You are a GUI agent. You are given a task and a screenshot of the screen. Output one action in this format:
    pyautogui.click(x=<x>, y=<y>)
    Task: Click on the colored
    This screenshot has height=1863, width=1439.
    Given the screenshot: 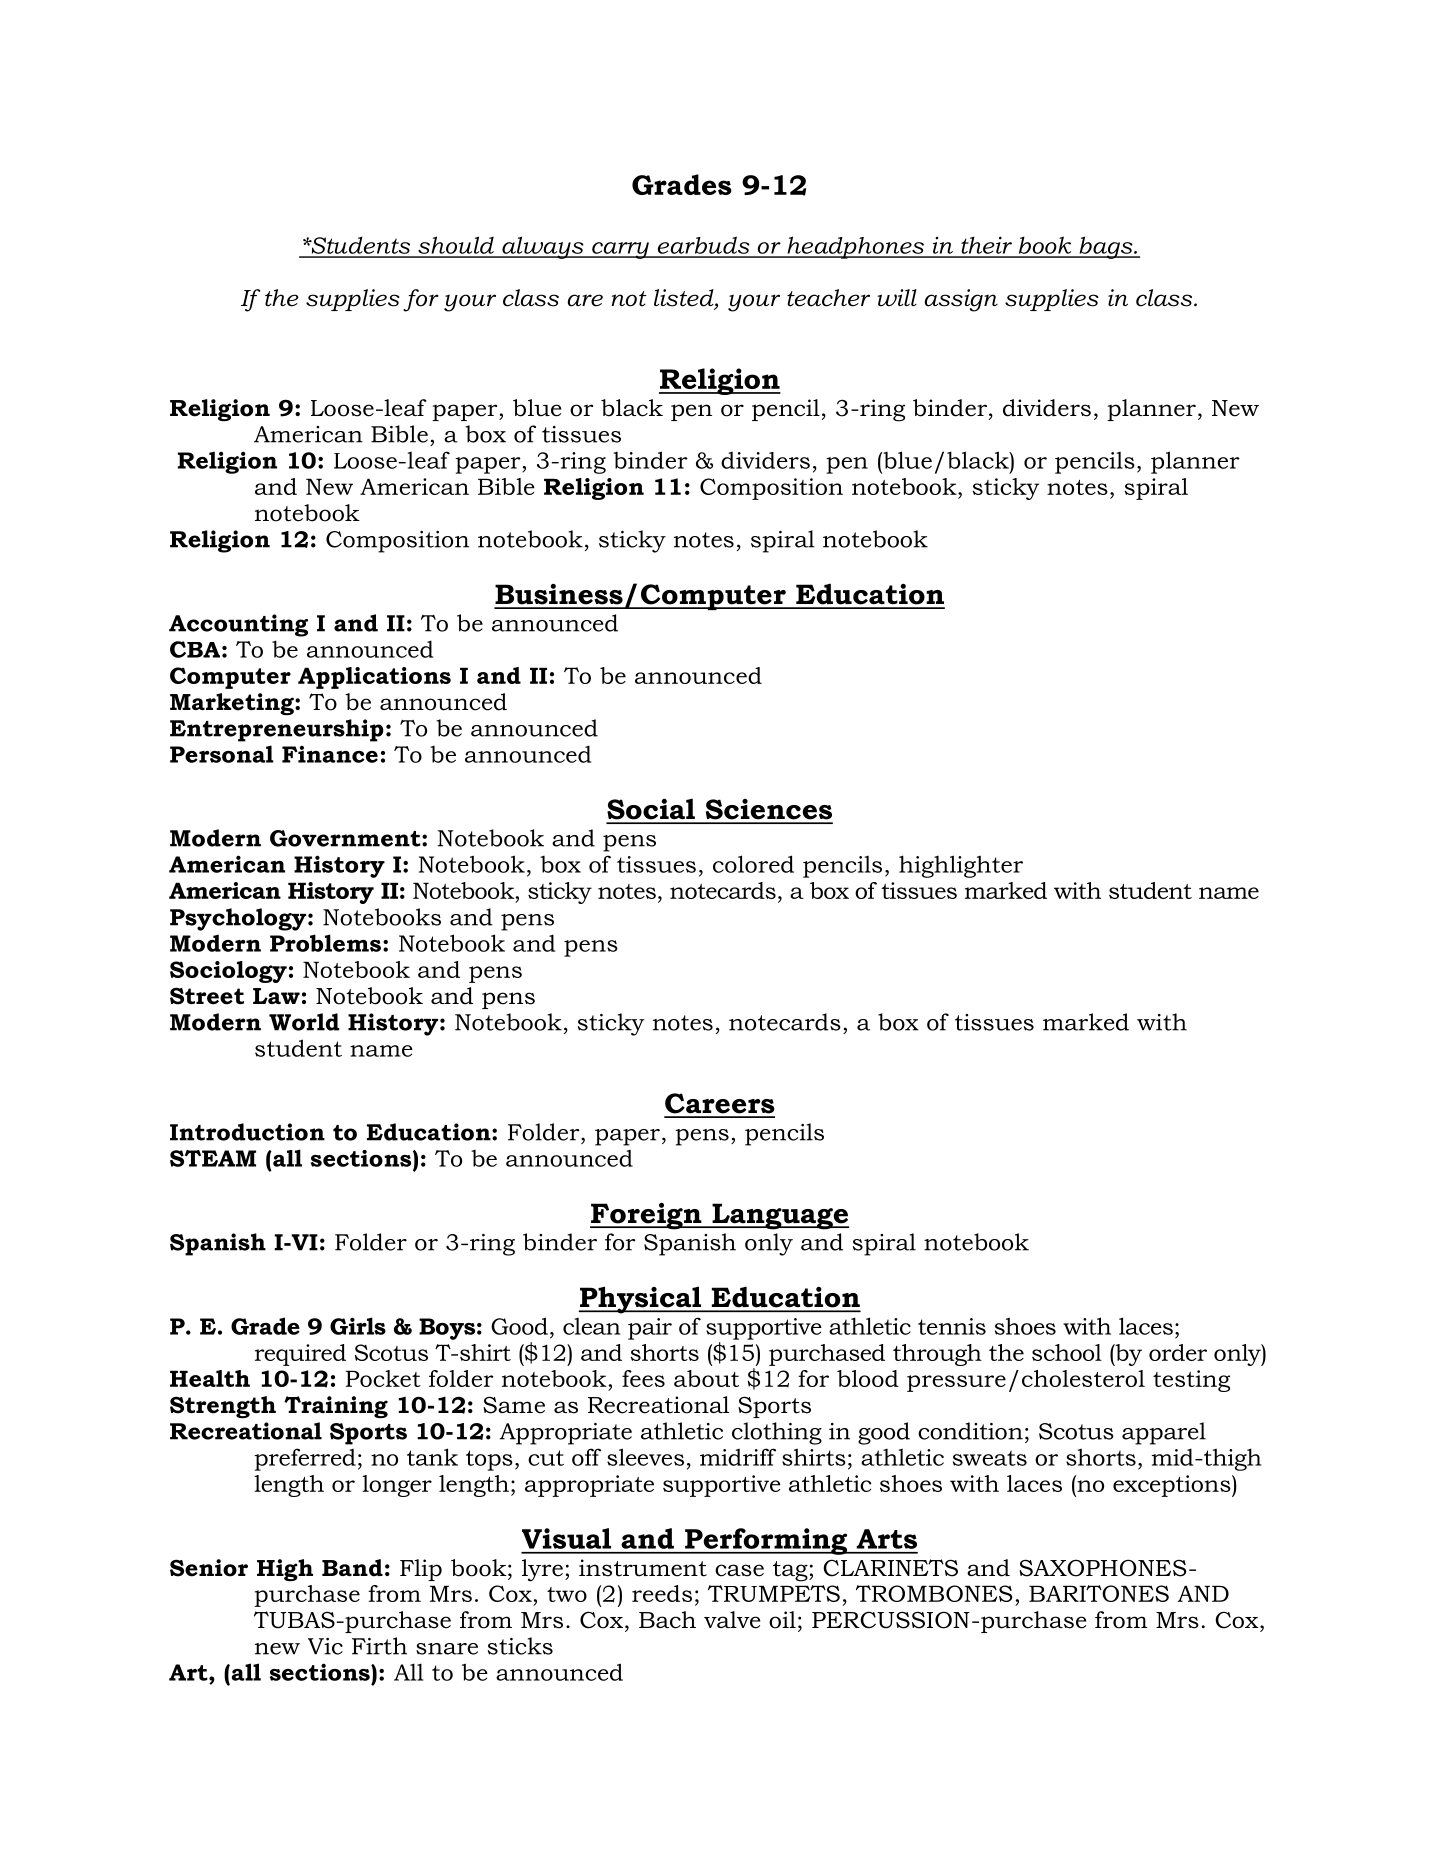 What is the action you would take?
    pyautogui.click(x=753, y=864)
